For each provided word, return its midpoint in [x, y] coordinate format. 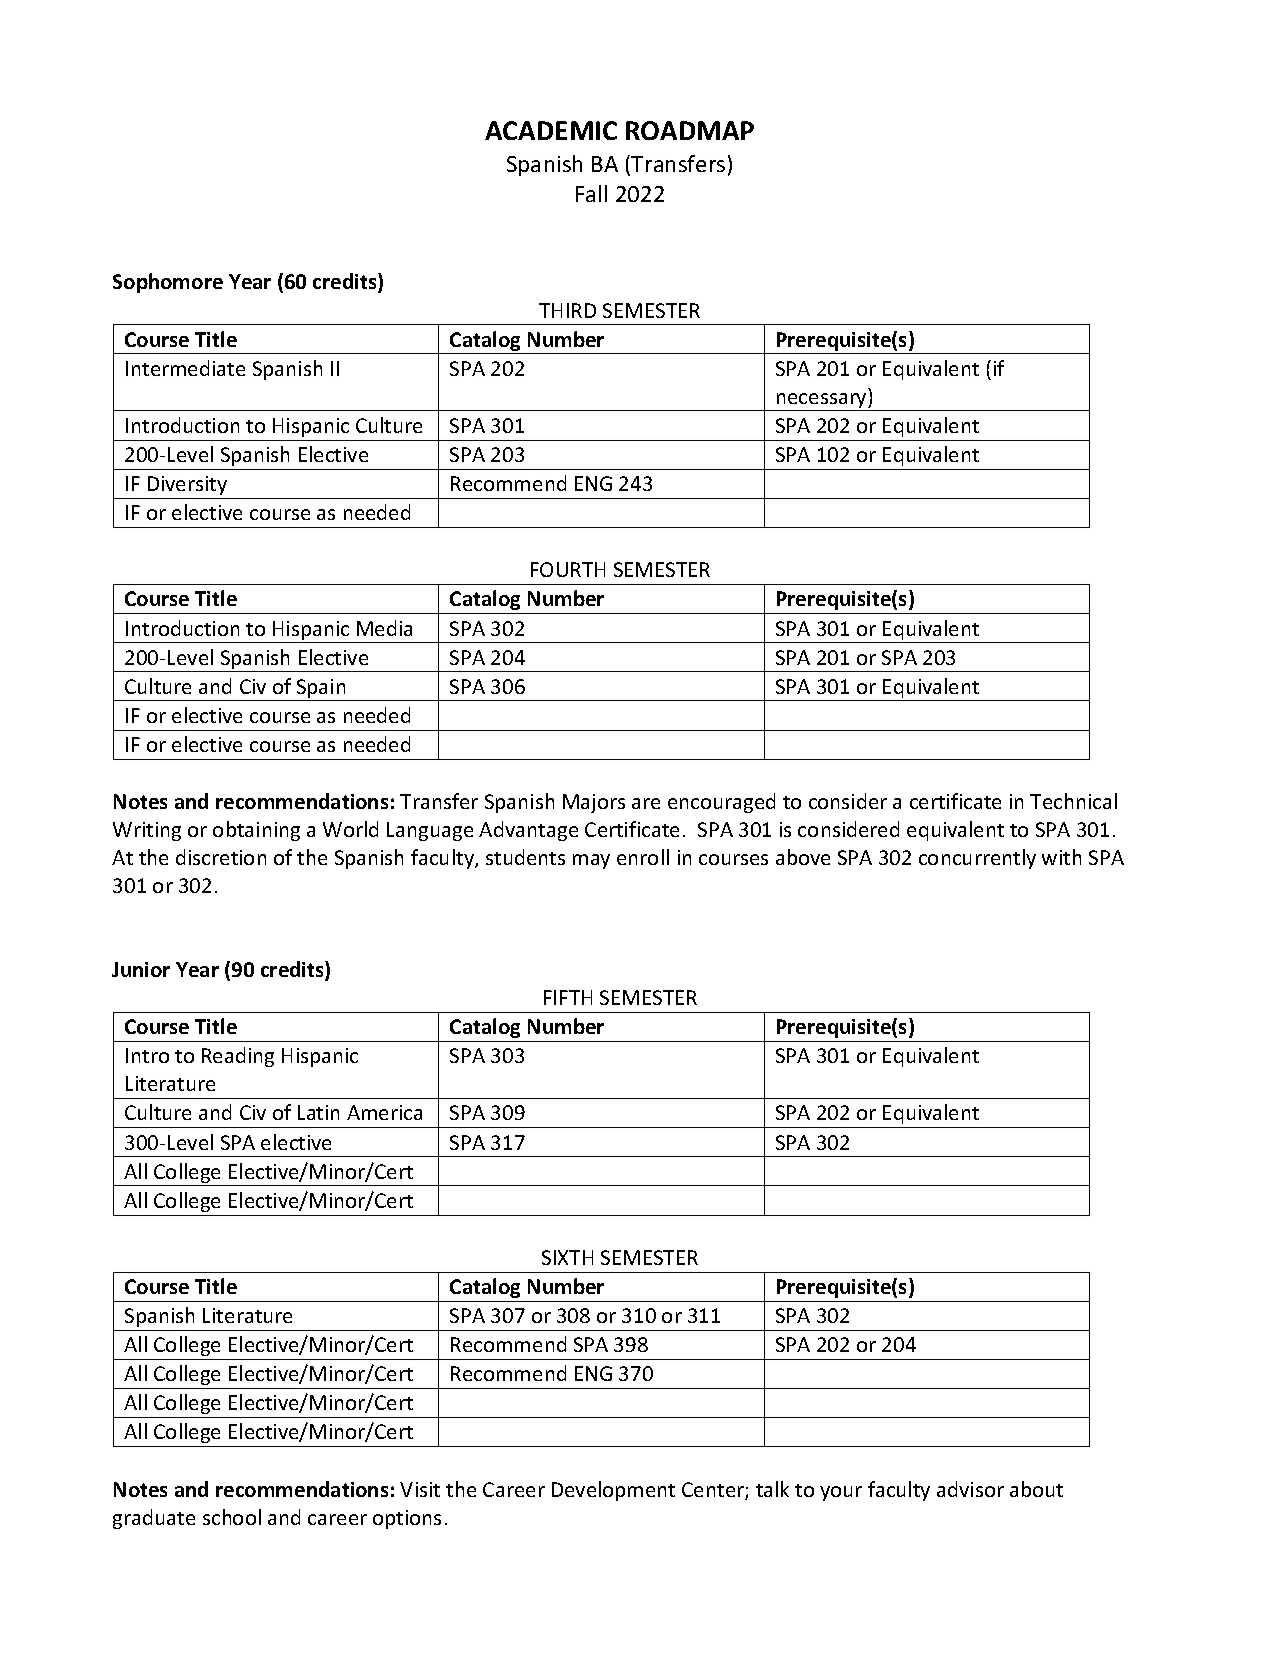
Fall [591, 193]
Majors [594, 803]
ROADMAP [690, 130]
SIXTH [567, 1257]
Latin [318, 1112]
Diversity [187, 485]
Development [613, 1491]
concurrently [977, 859]
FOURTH [568, 569]
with [1061, 857]
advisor [970, 1489]
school [232, 1517]
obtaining [256, 831]
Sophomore [168, 283]
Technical [1073, 801]
